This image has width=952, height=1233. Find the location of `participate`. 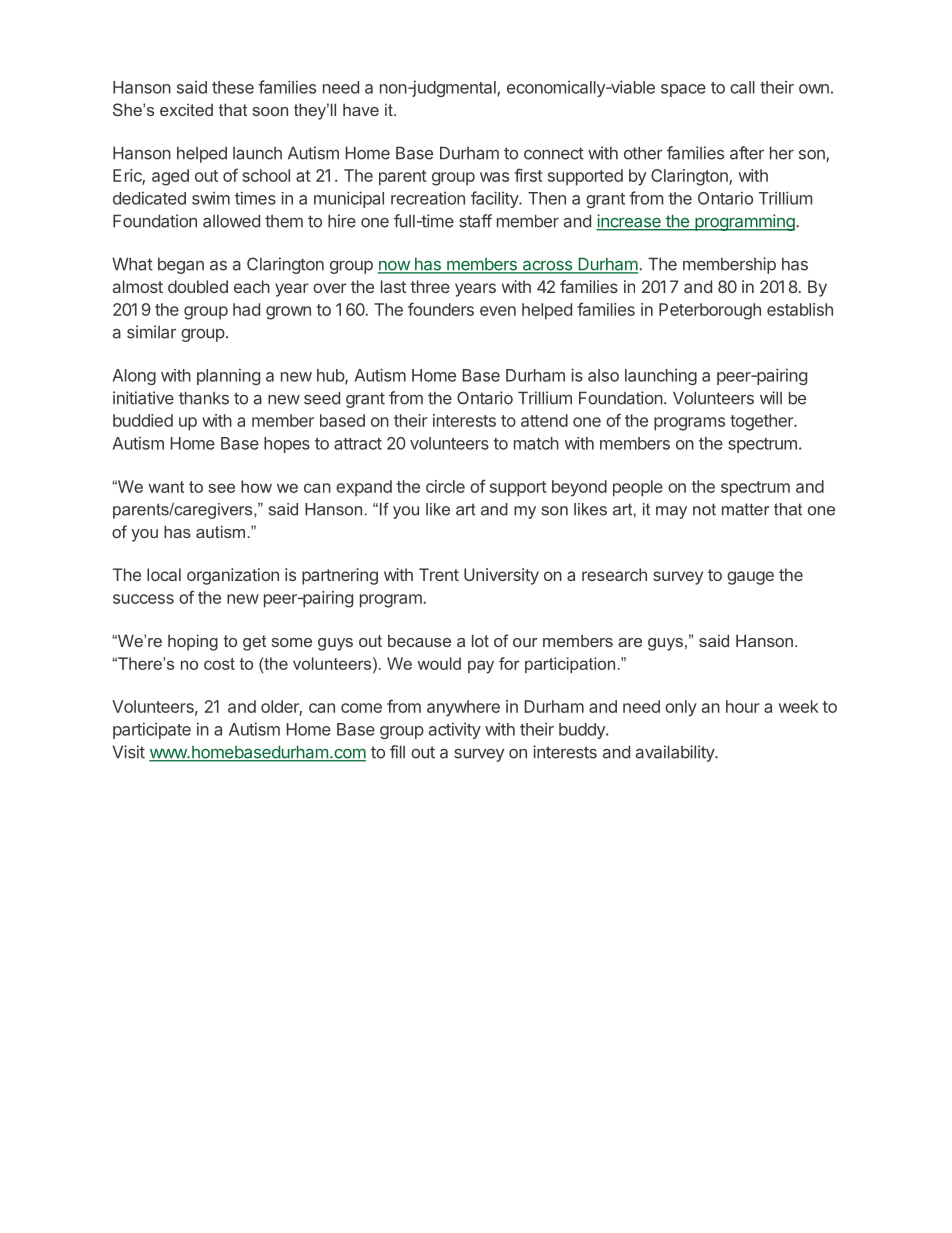

participate is located at coordinates (152, 730).
